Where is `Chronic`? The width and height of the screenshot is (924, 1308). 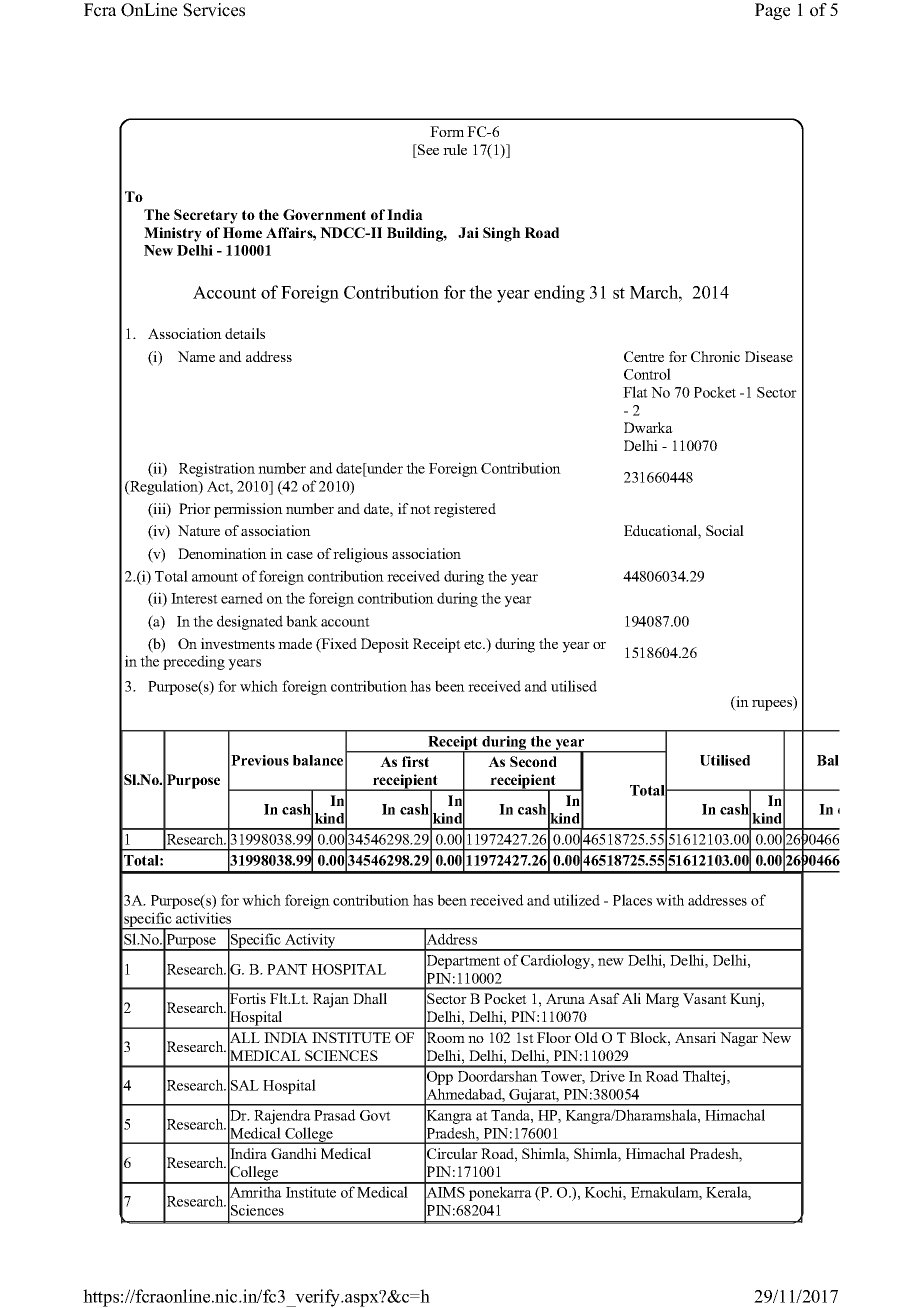 Chronic is located at coordinates (715, 356).
